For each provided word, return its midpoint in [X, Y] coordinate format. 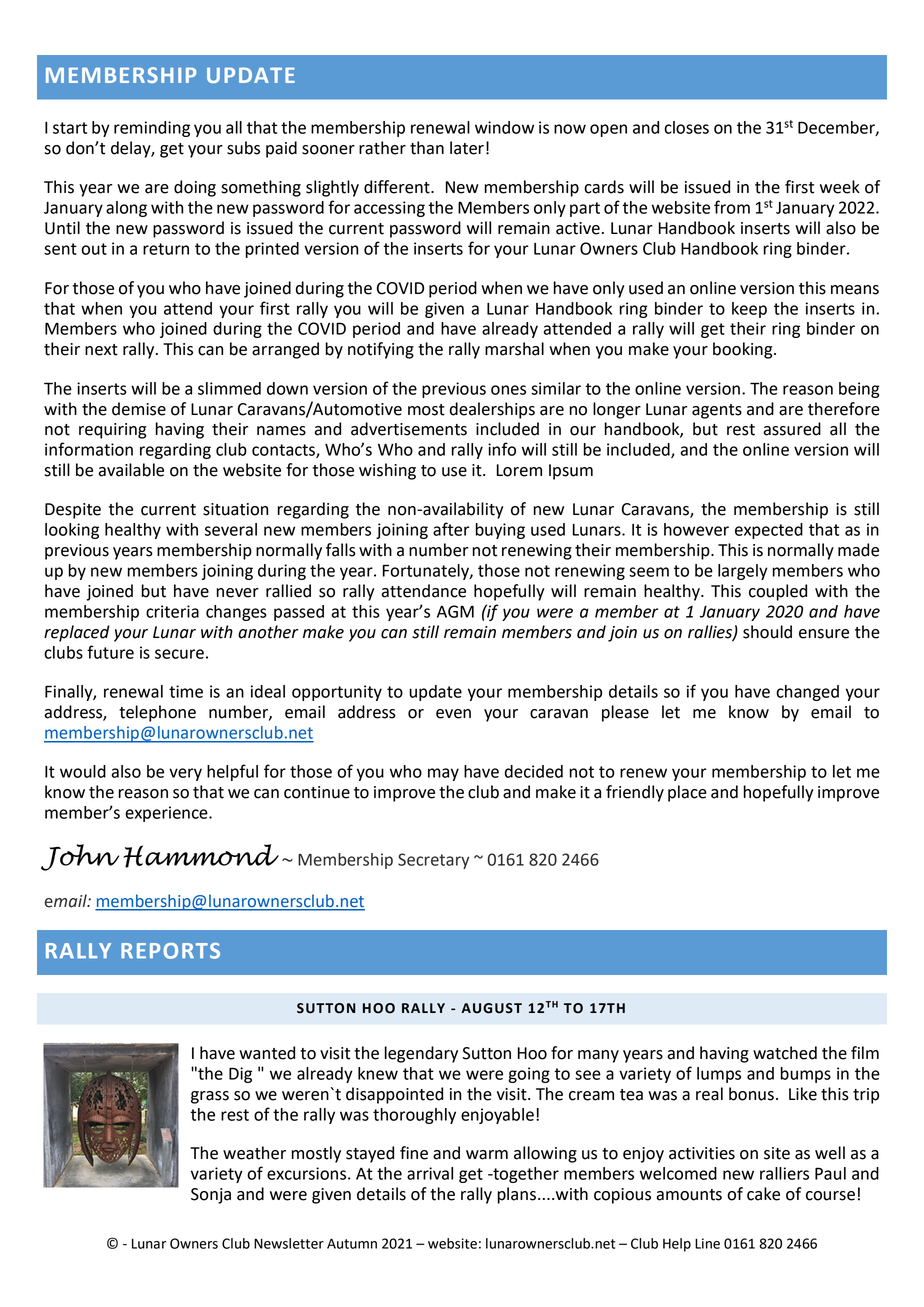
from [732, 207]
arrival [430, 1173]
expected [769, 531]
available [131, 470]
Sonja [211, 1196]
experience [167, 814]
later [467, 148]
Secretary [433, 861]
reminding [152, 129]
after [451, 529]
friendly [635, 793]
